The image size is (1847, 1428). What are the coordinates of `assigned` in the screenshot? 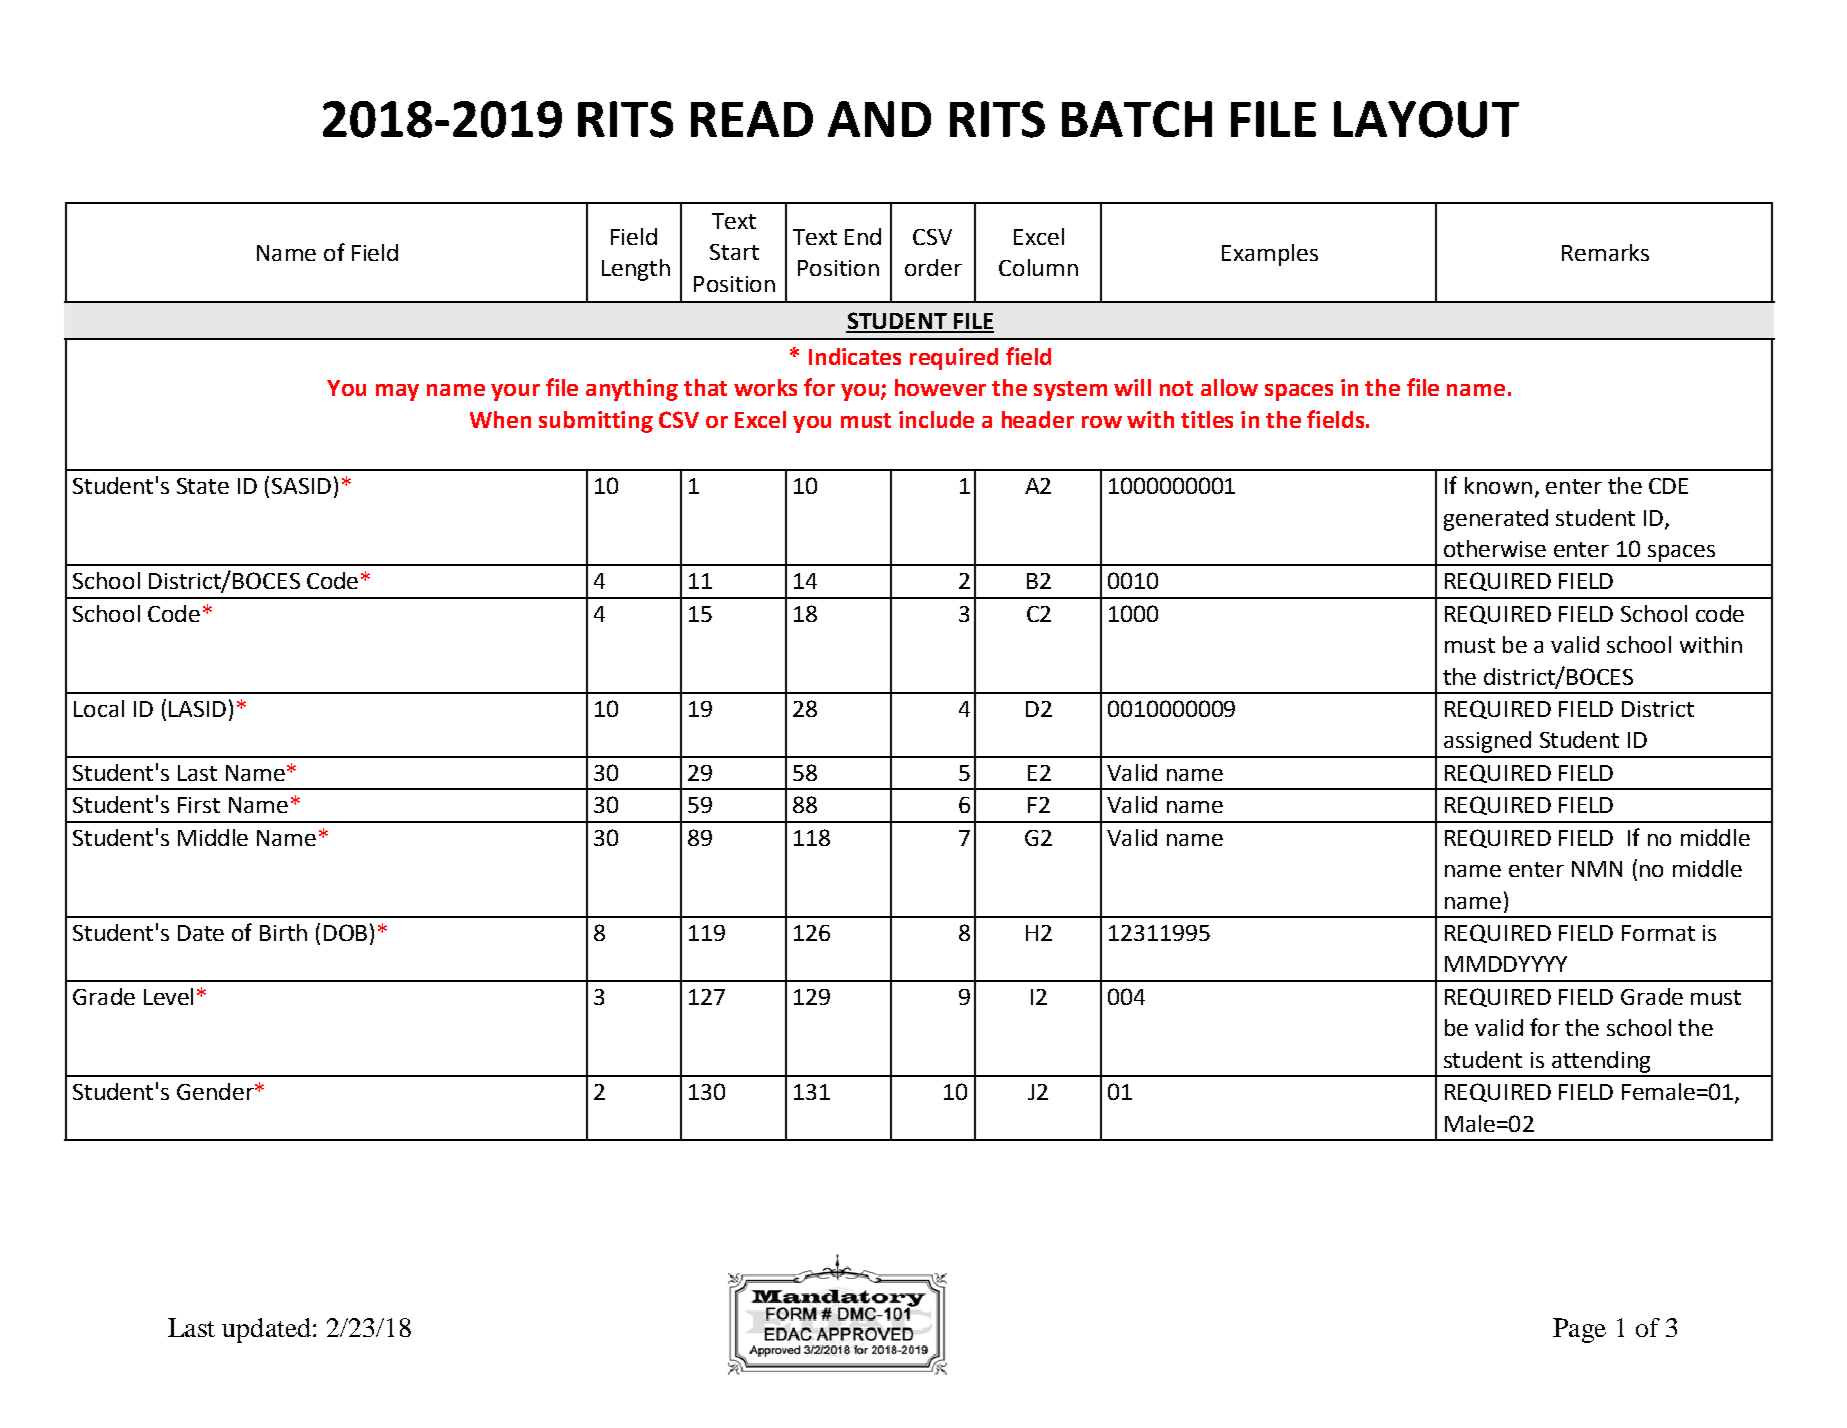 It's located at (1487, 742).
